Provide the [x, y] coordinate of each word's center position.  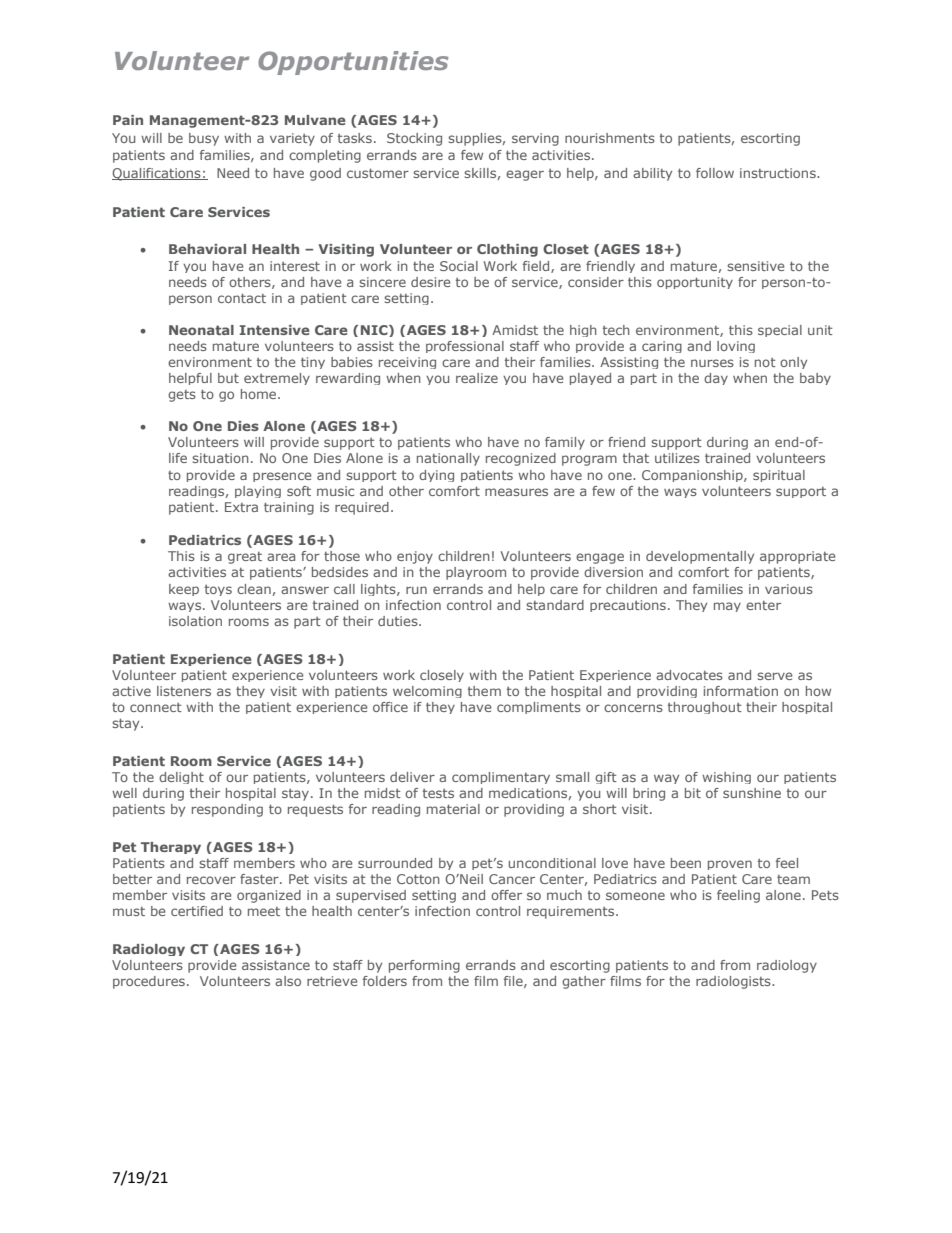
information [741, 691]
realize [477, 378]
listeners [184, 691]
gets [182, 396]
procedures [149, 982]
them [484, 691]
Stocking [414, 139]
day [716, 379]
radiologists [734, 982]
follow [715, 173]
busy [204, 139]
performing [424, 966]
